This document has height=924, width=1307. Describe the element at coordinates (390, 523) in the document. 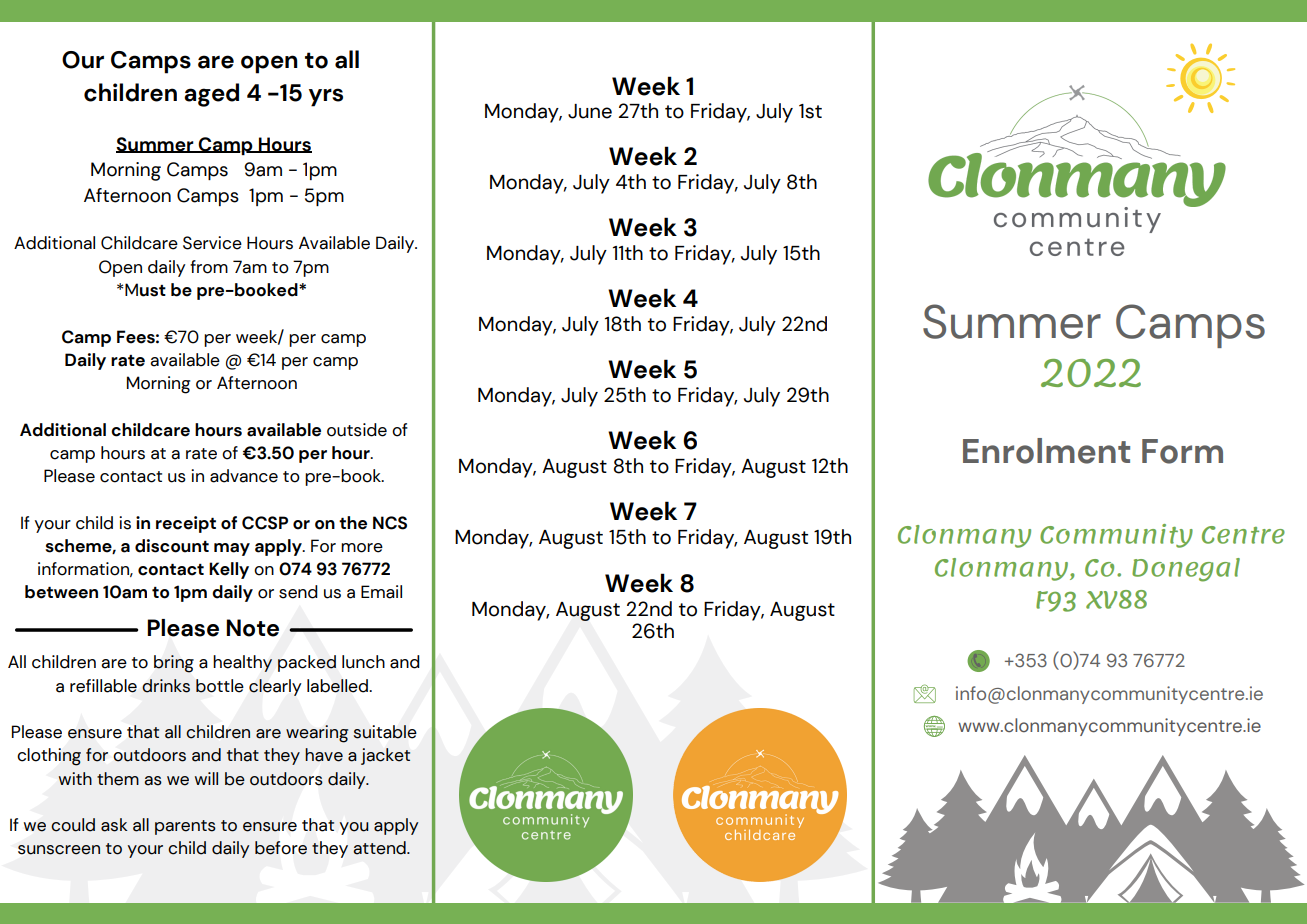

I see `NCS` at that location.
